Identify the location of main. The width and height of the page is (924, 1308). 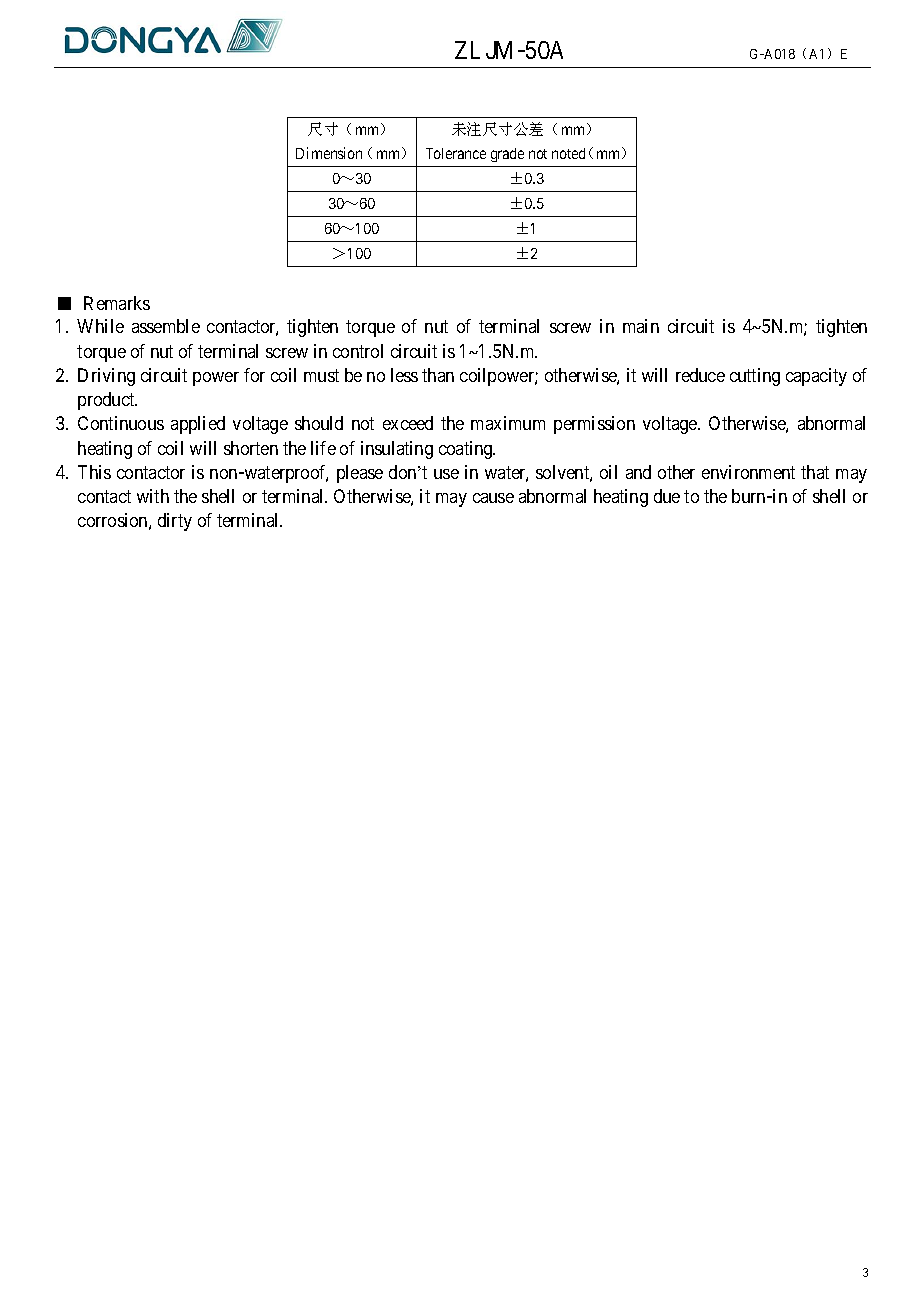
(641, 326).
